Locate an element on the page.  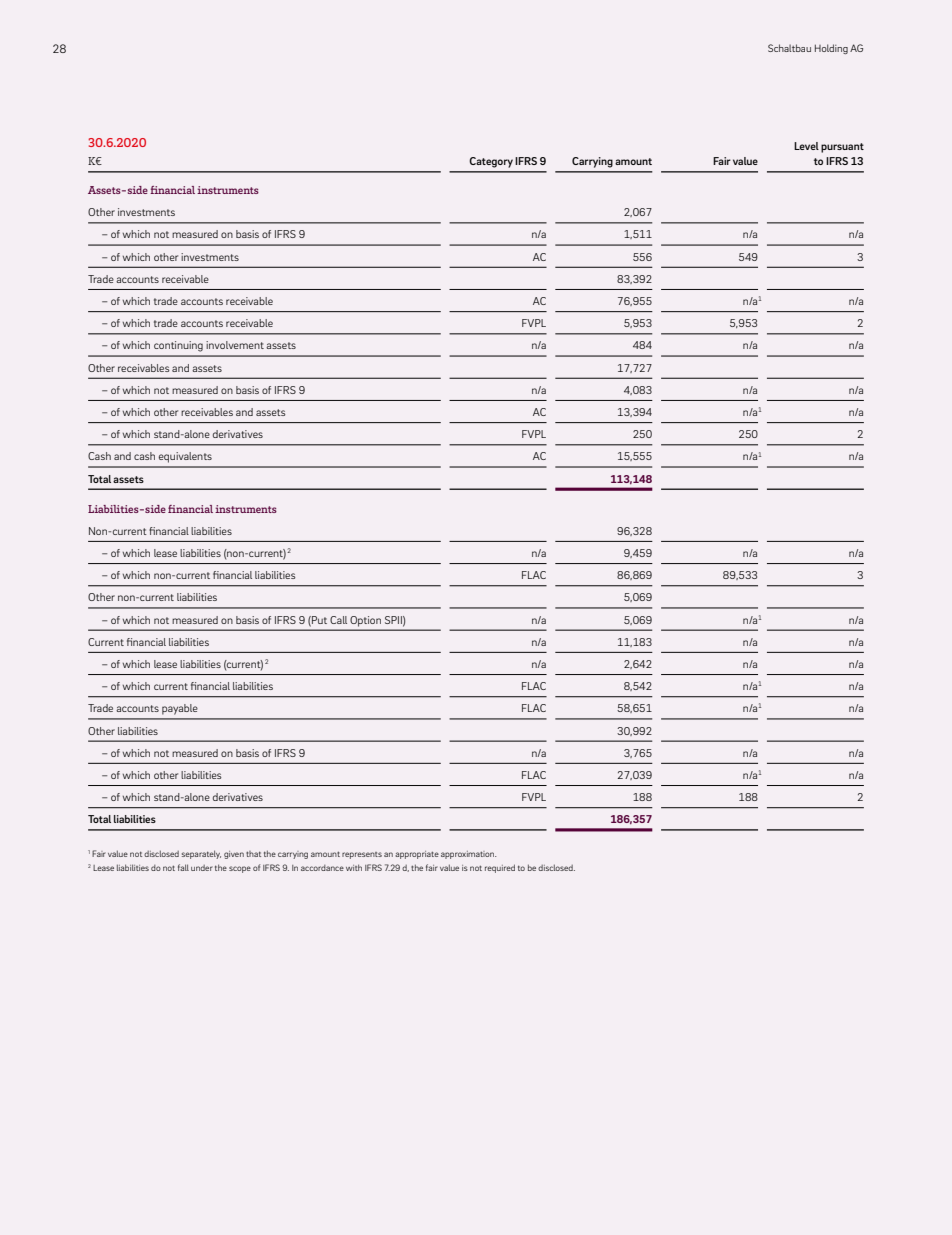
Category is located at coordinates (491, 162).
